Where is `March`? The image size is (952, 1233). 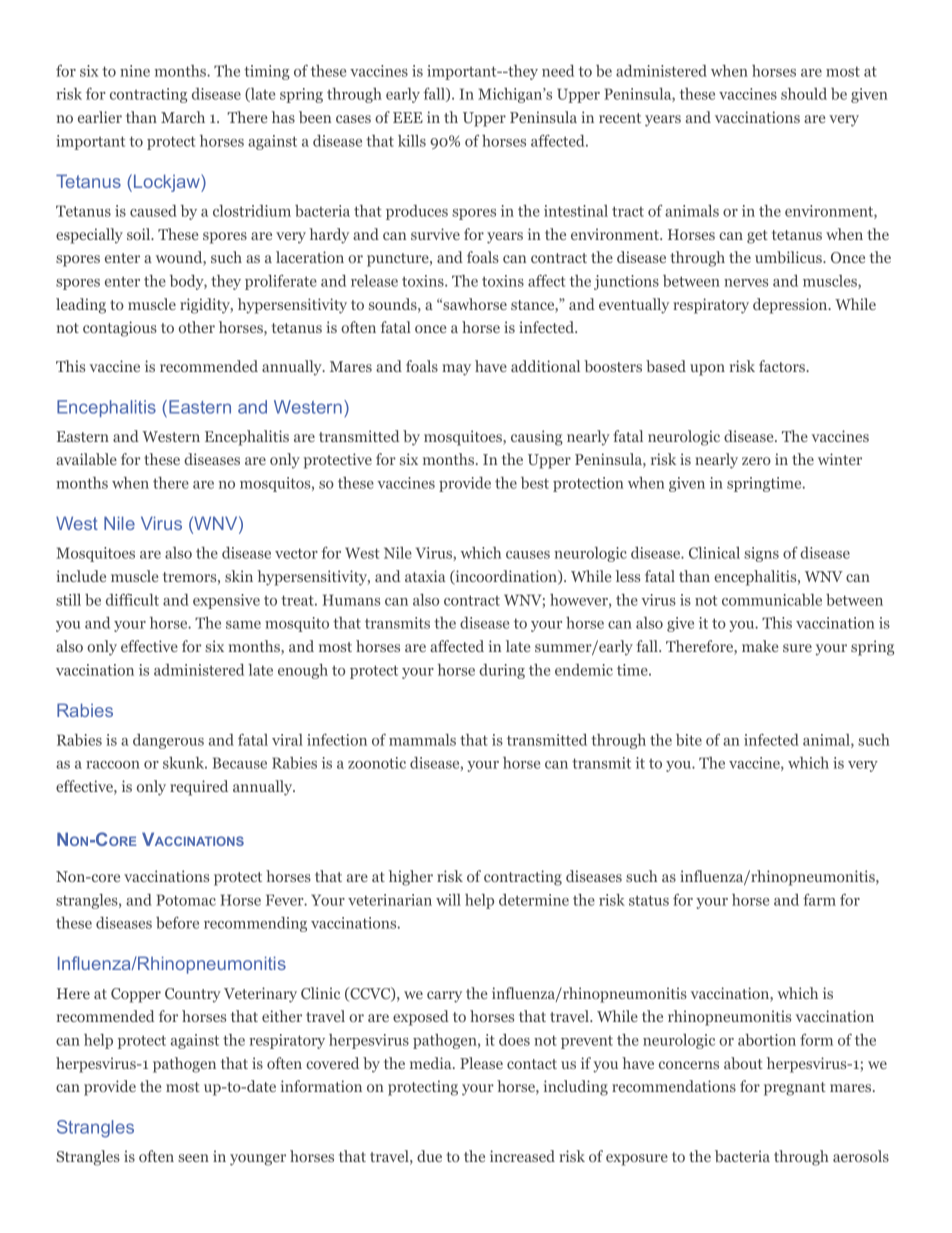 March is located at coordinates (183, 117).
